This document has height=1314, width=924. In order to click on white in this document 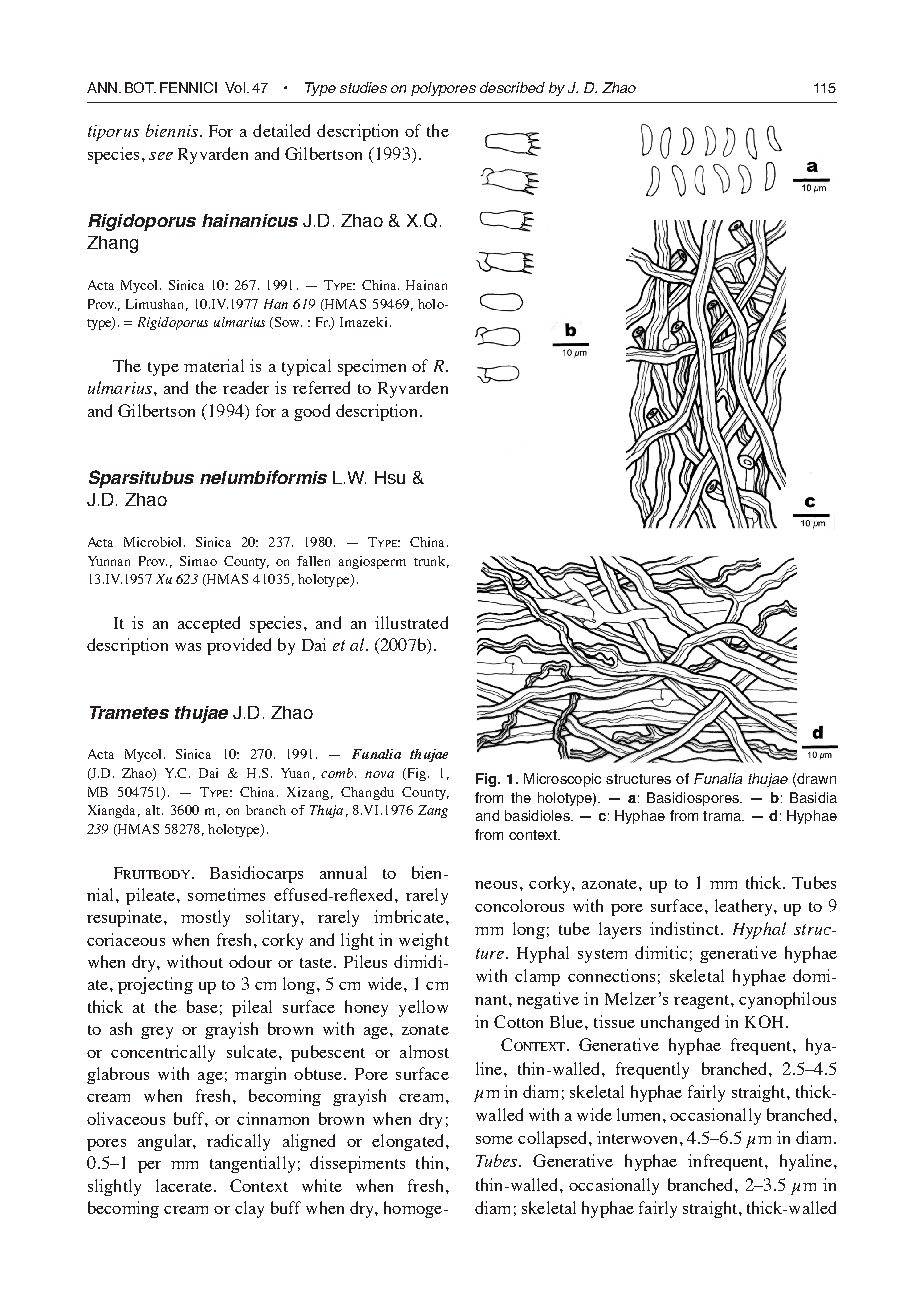, I will do `click(322, 1185)`.
